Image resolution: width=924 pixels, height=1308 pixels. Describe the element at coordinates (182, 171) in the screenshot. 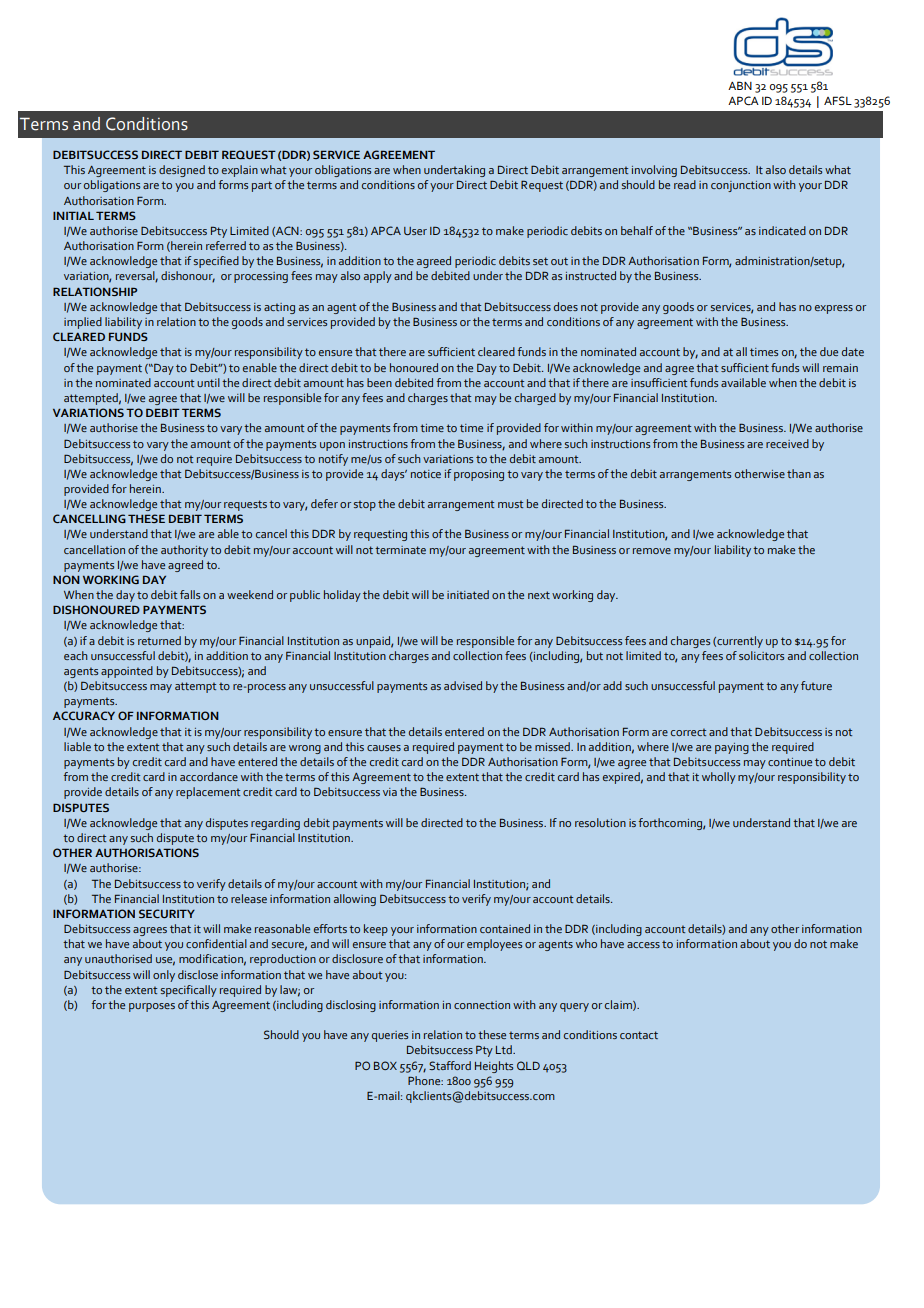

I see `designed` at that location.
